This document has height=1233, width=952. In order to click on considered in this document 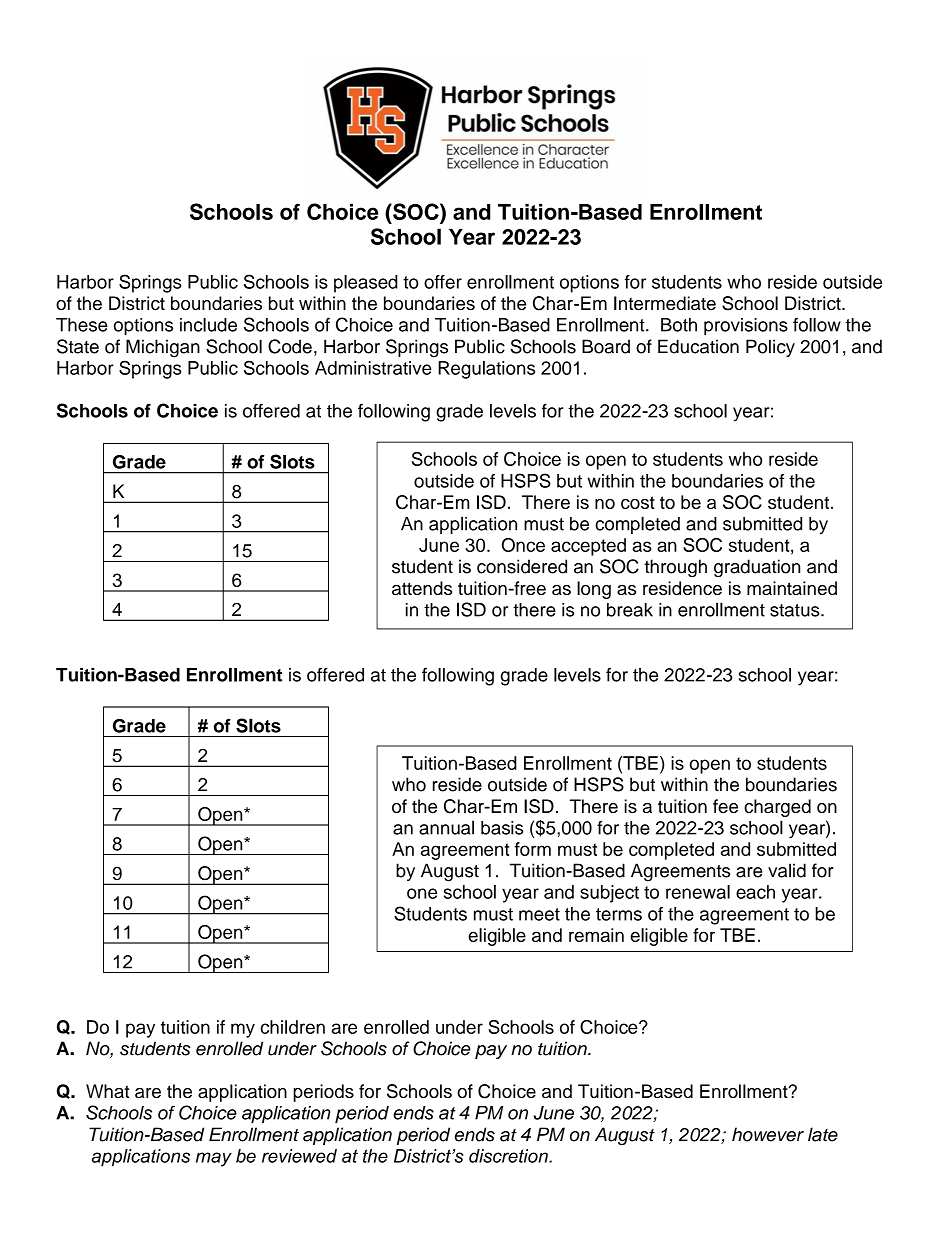, I will do `click(522, 566)`.
